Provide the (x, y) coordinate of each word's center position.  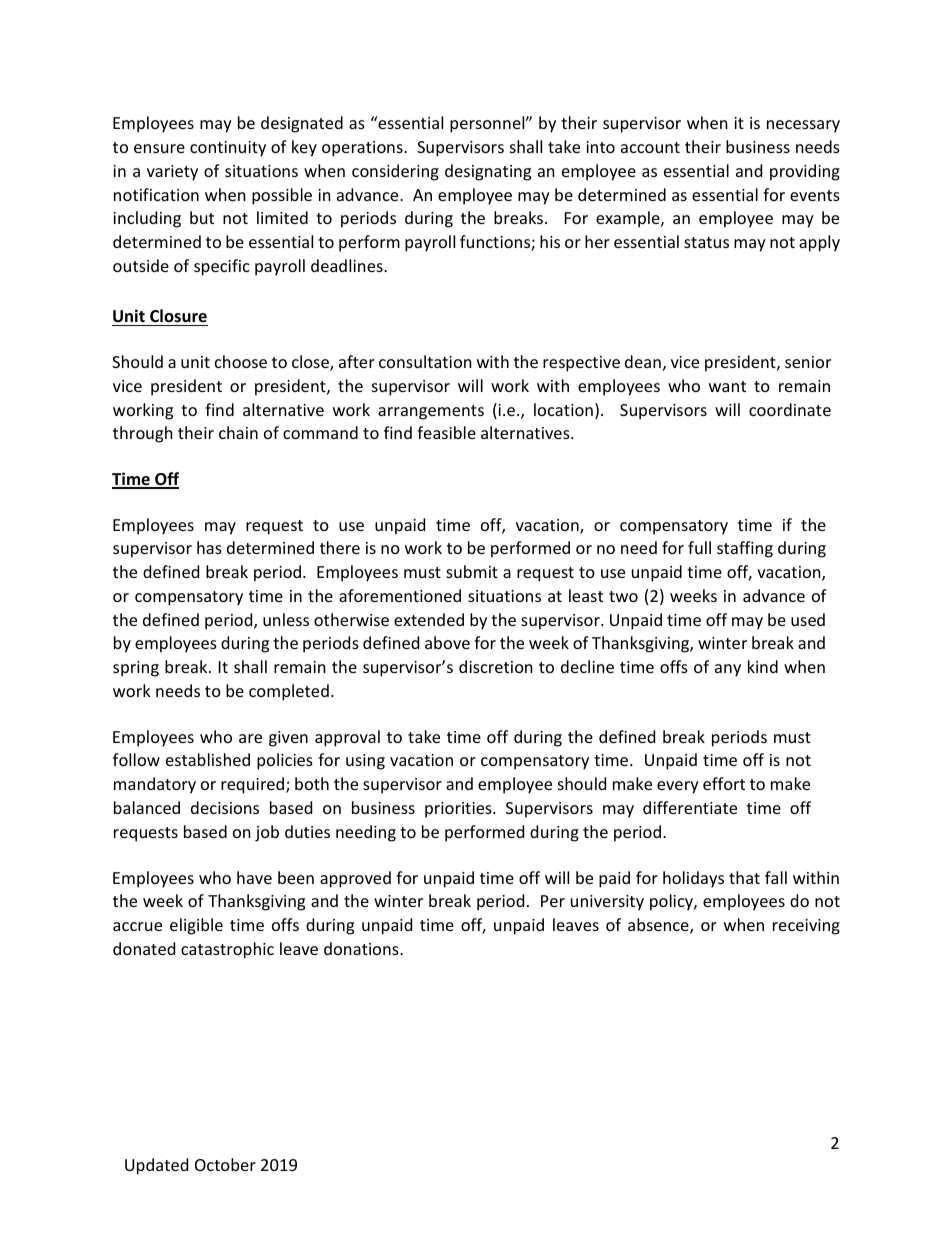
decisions (225, 807)
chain (238, 432)
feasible (446, 432)
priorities (459, 810)
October (225, 1164)
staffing (745, 549)
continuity (228, 149)
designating (488, 172)
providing (805, 172)
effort (724, 783)
